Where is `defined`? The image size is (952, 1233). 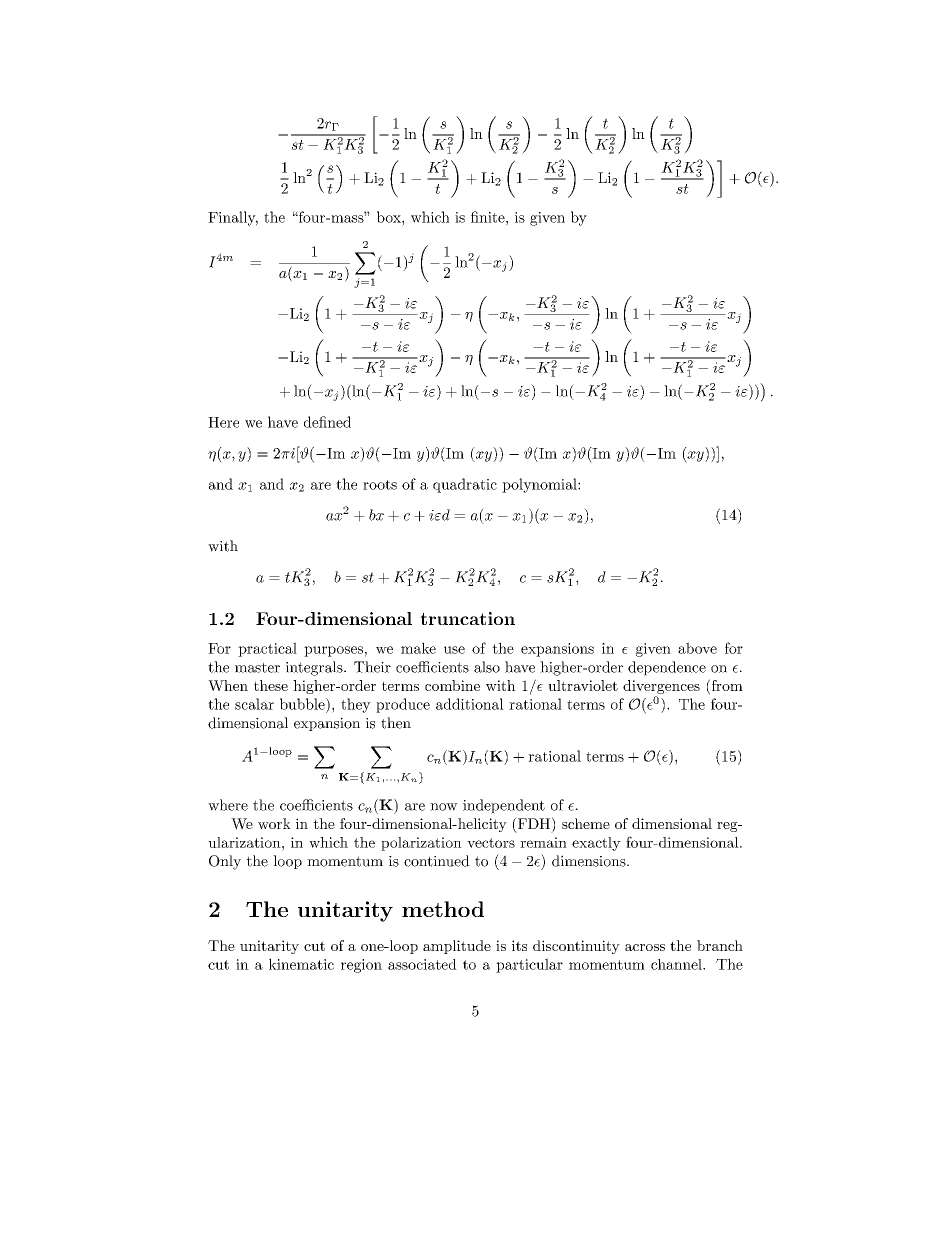 defined is located at coordinates (327, 422).
